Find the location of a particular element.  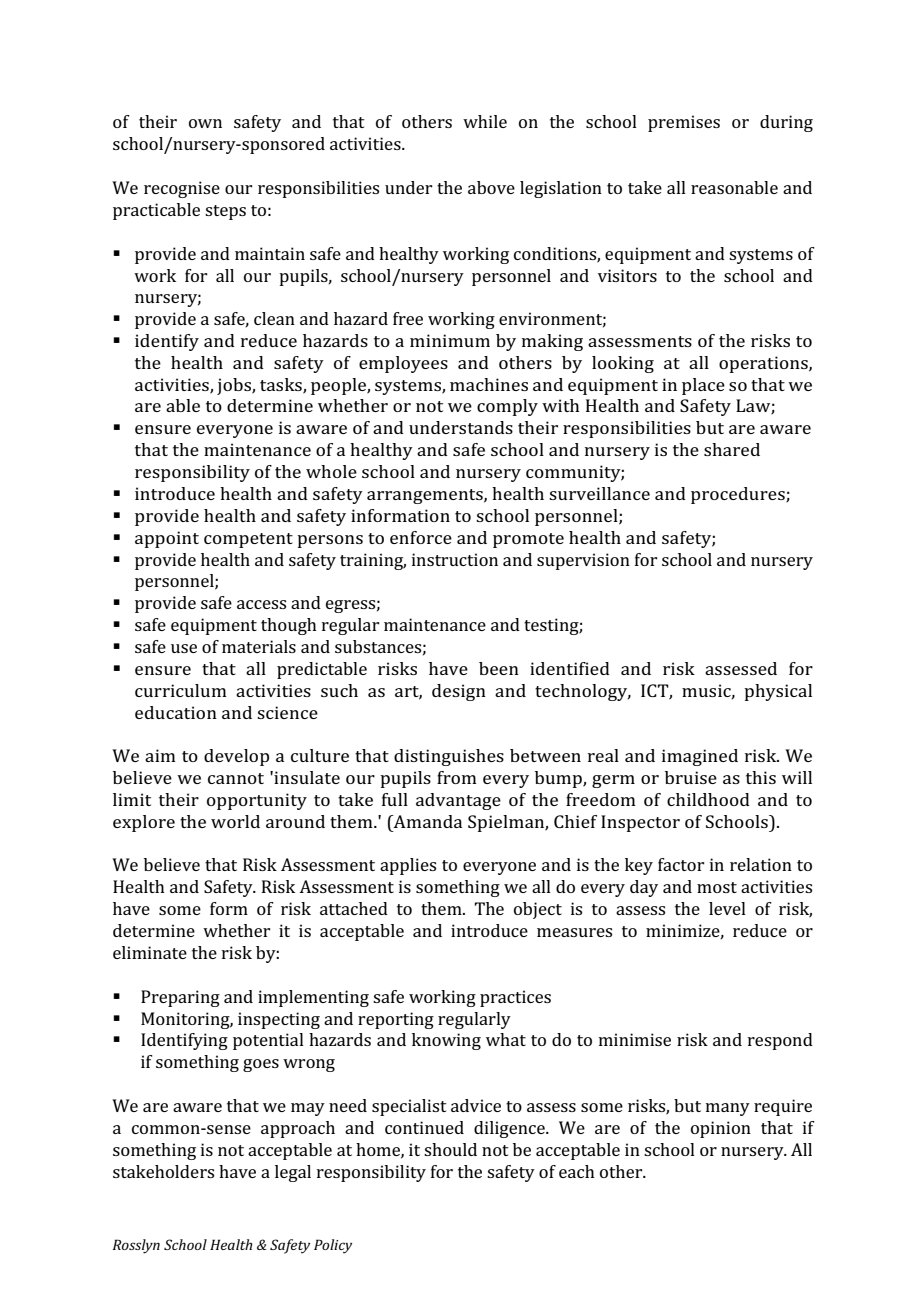

arrangements is located at coordinates (426, 496).
